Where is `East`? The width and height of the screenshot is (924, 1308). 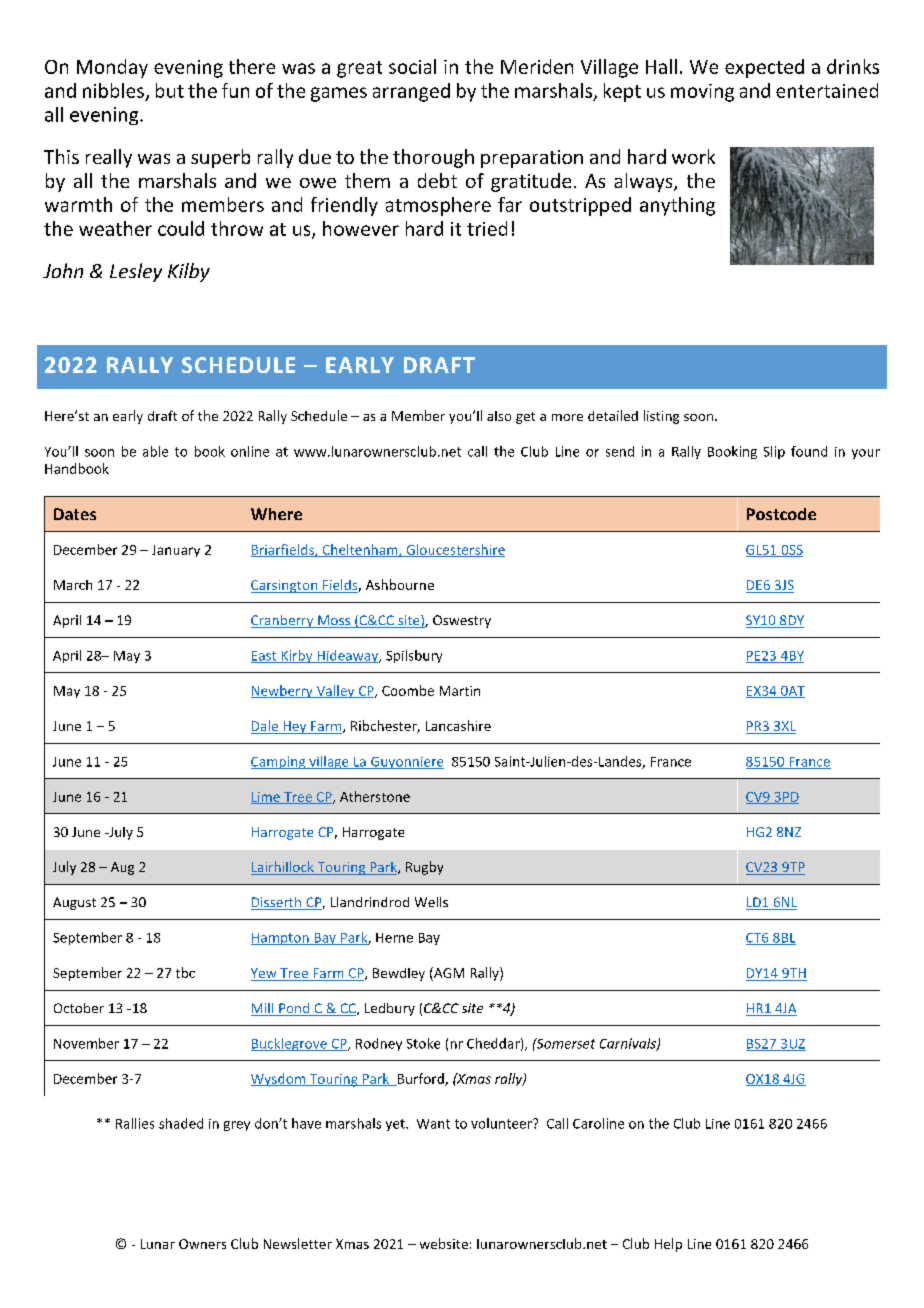 East is located at coordinates (265, 657).
